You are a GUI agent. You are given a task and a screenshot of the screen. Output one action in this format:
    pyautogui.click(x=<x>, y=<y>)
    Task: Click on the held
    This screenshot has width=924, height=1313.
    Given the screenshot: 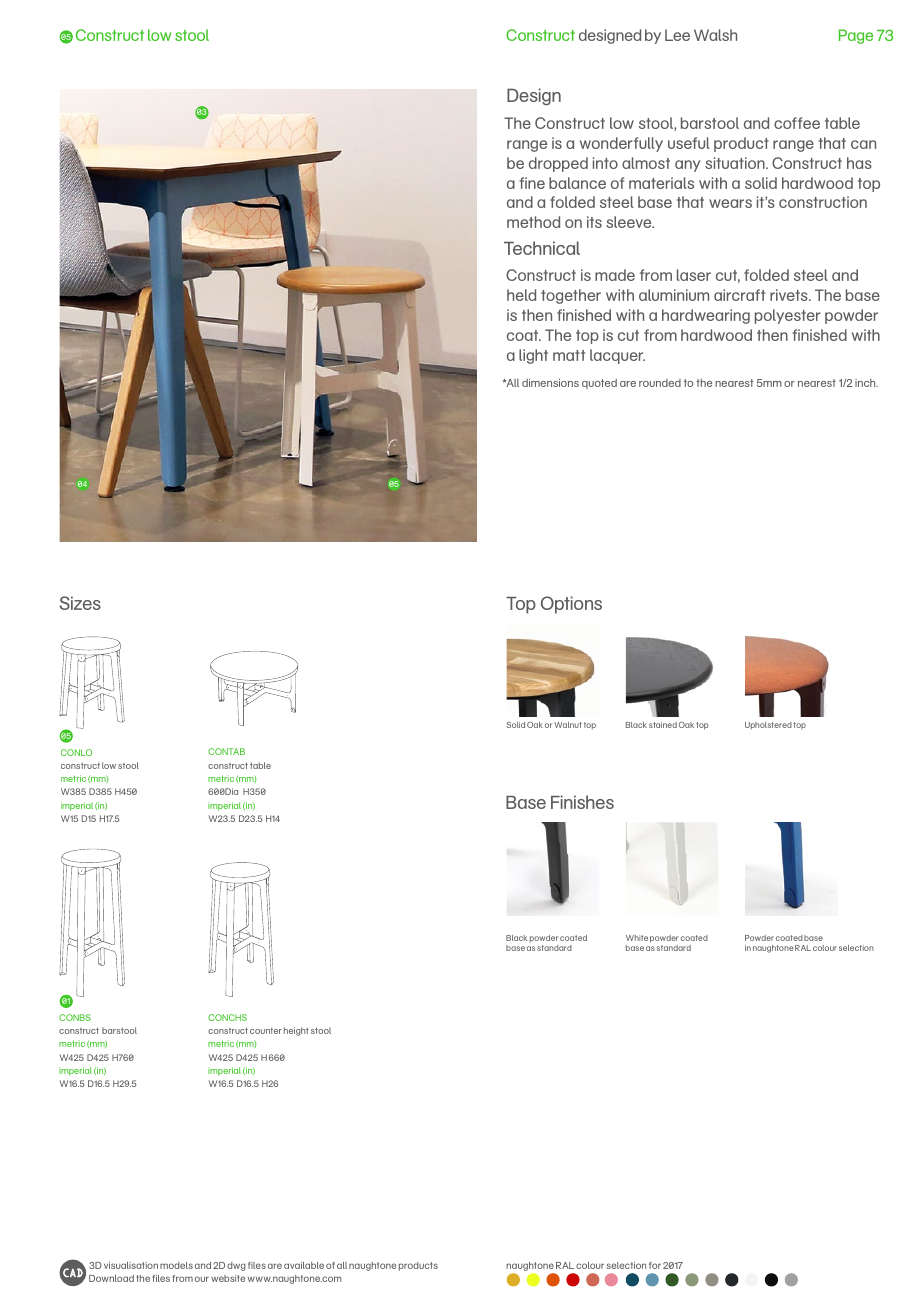 What is the action you would take?
    pyautogui.click(x=521, y=295)
